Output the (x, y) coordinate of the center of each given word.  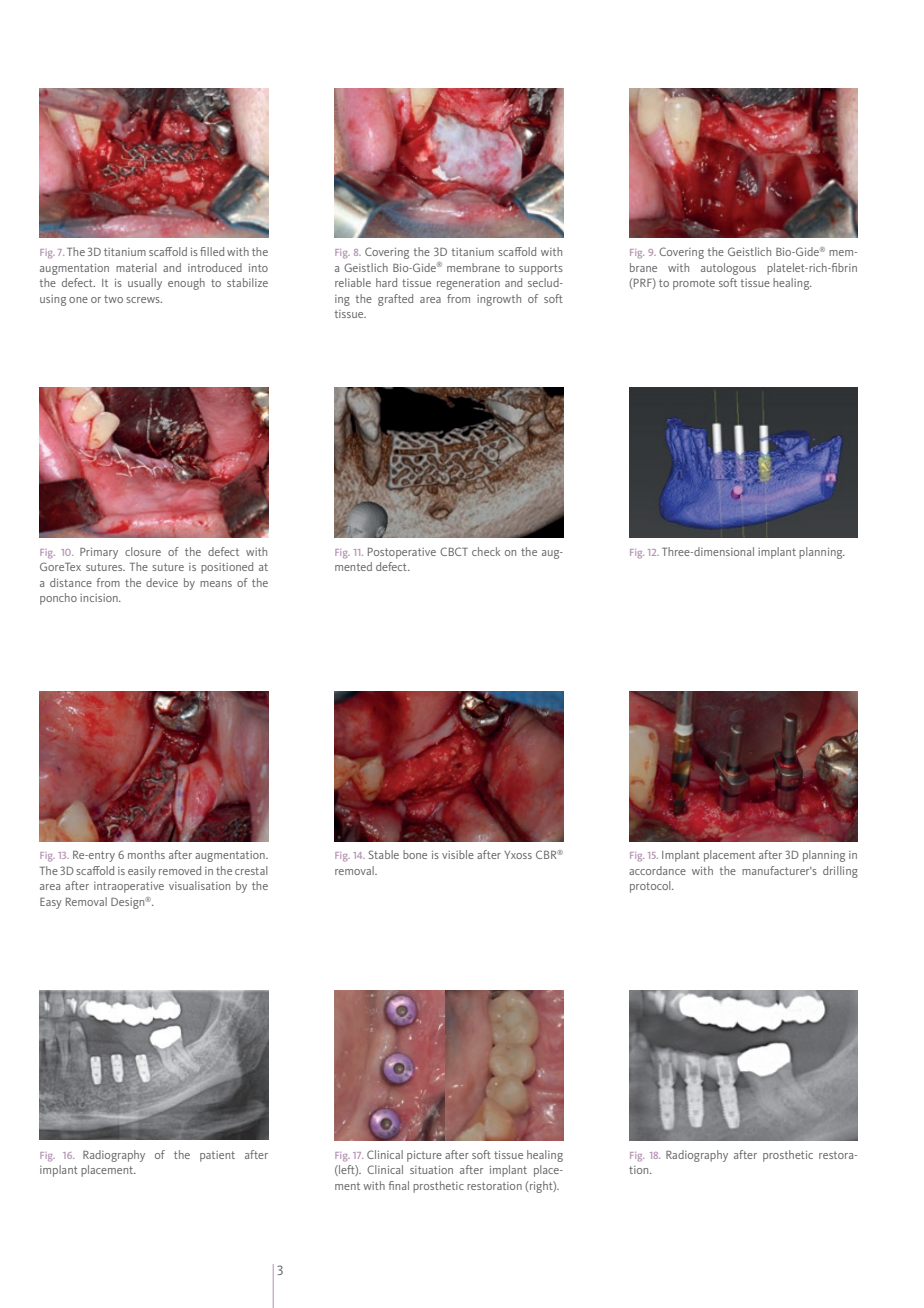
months (146, 854)
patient (217, 1156)
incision (100, 598)
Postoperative (402, 553)
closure (143, 551)
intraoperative (129, 887)
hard (386, 282)
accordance (657, 870)
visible (458, 854)
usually (145, 284)
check (486, 551)
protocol (651, 887)
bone (415, 854)
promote (694, 284)
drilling (840, 872)
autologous (728, 269)
